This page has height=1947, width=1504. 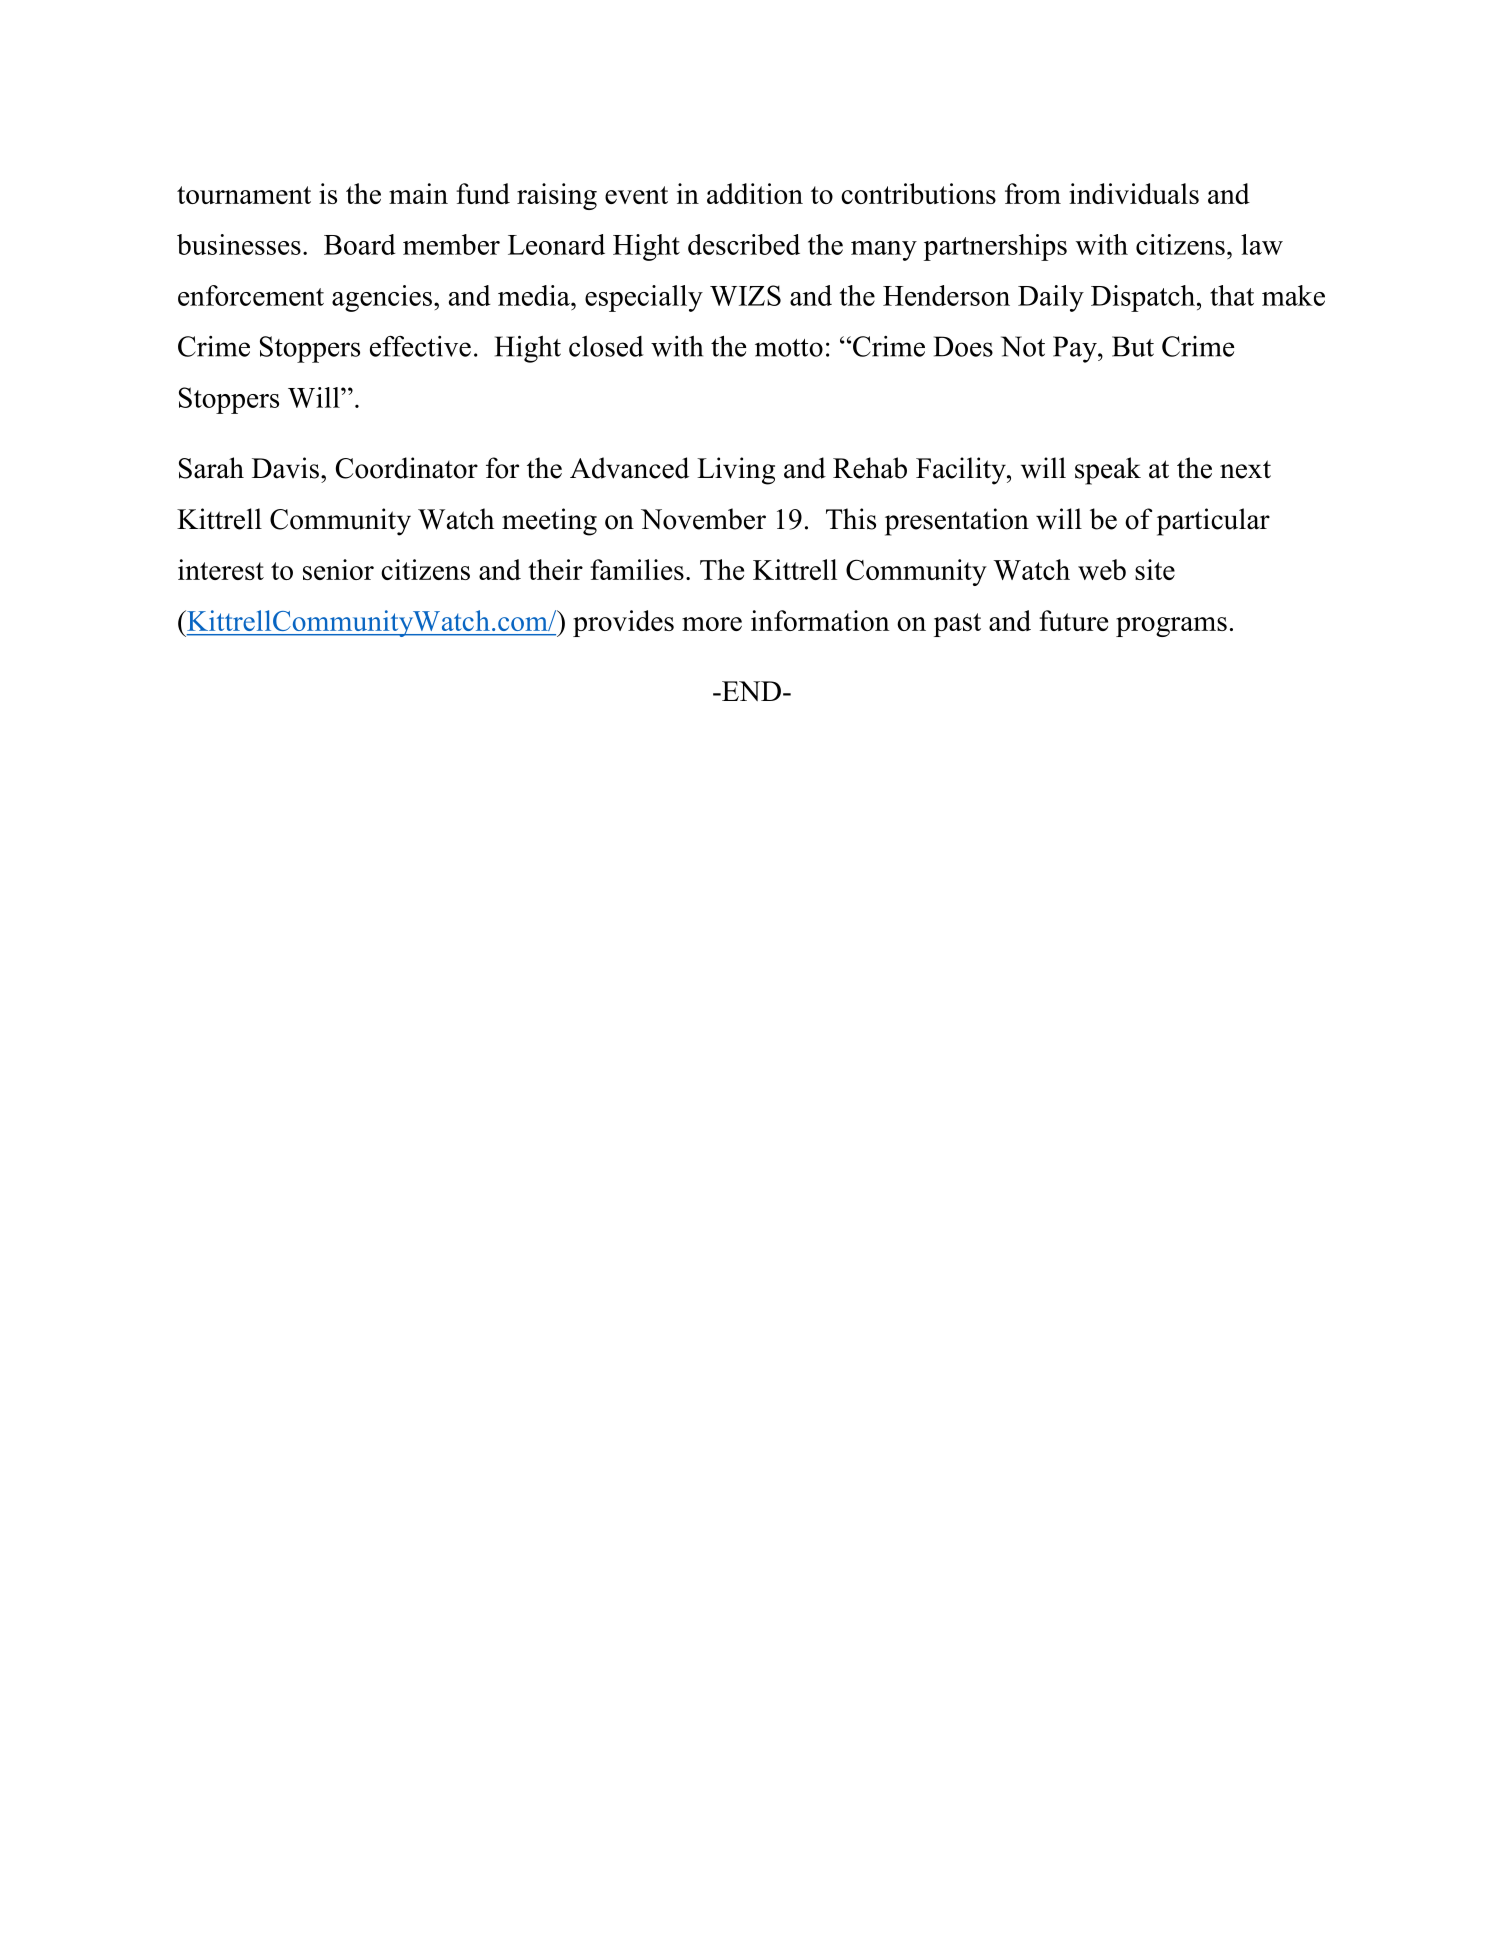 What do you see at coordinates (285, 468) in the page?
I see `Davis` at bounding box center [285, 468].
